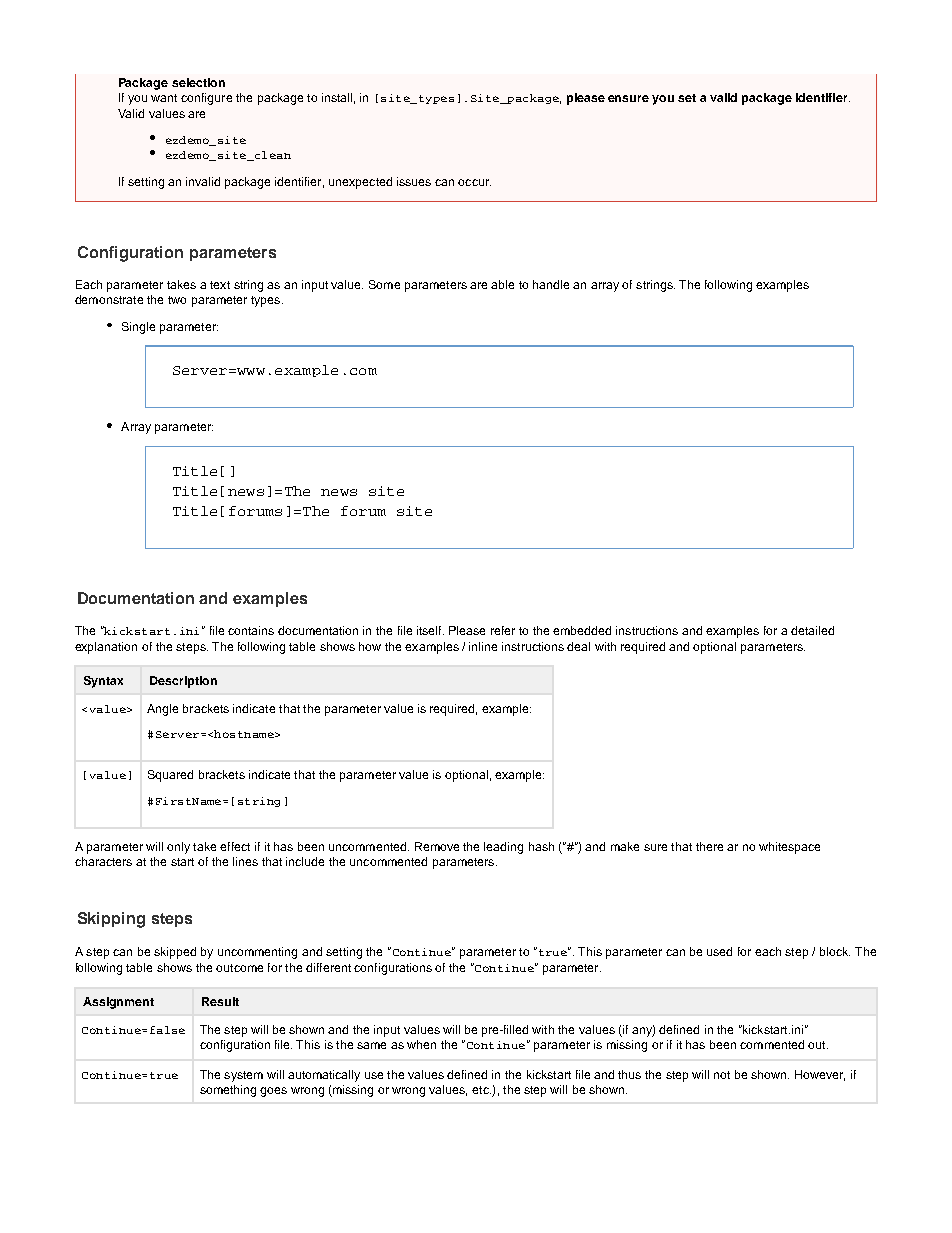 Image resolution: width=952 pixels, height=1233 pixels. What do you see at coordinates (414, 181) in the document?
I see `issues` at bounding box center [414, 181].
